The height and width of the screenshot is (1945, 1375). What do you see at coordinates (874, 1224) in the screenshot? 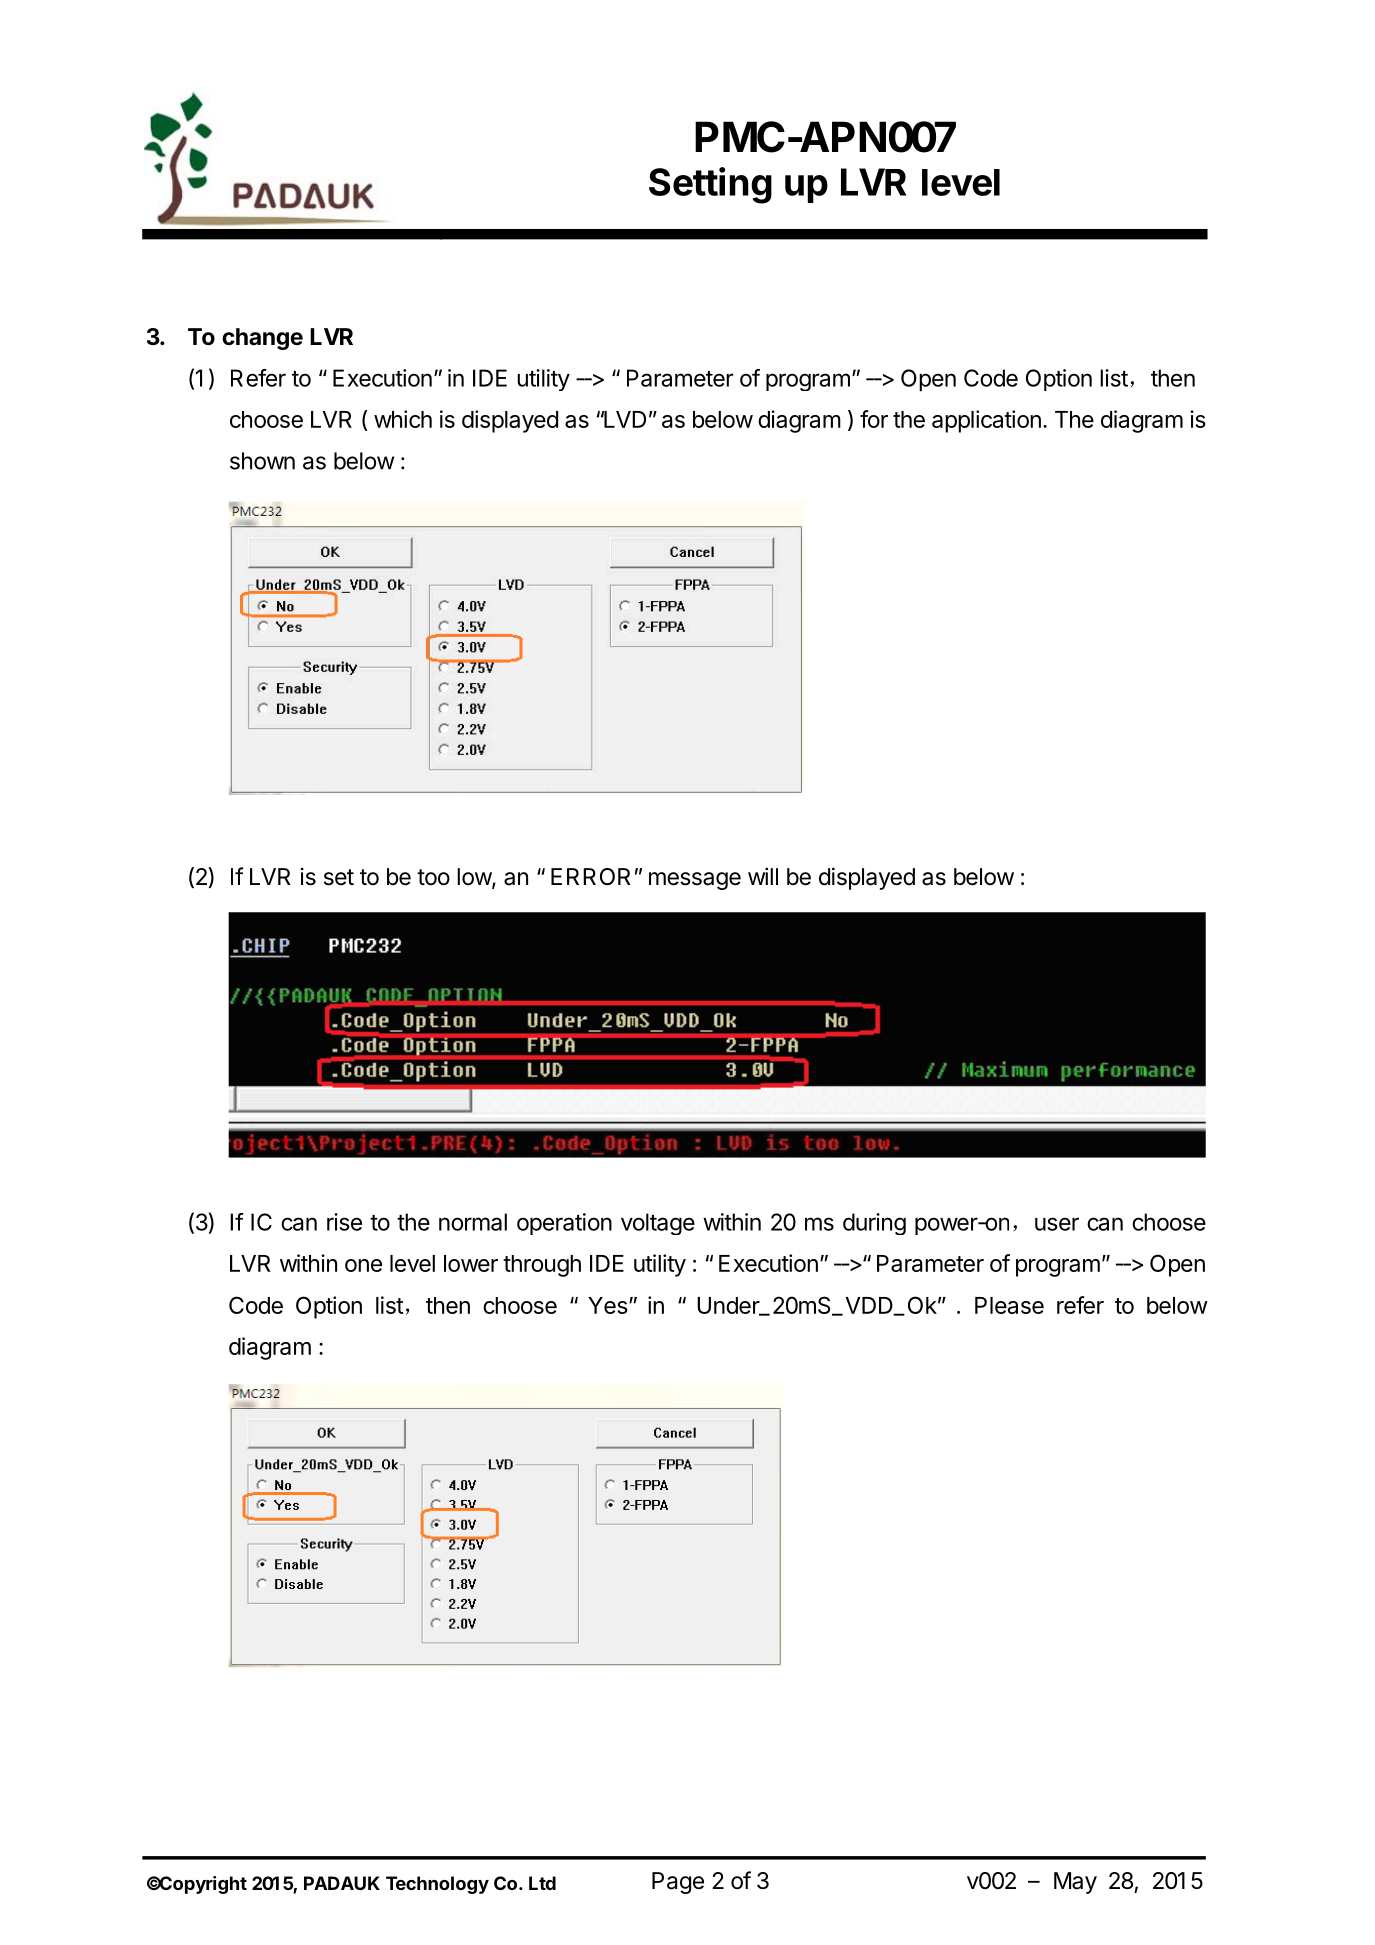
I see `during` at bounding box center [874, 1224].
